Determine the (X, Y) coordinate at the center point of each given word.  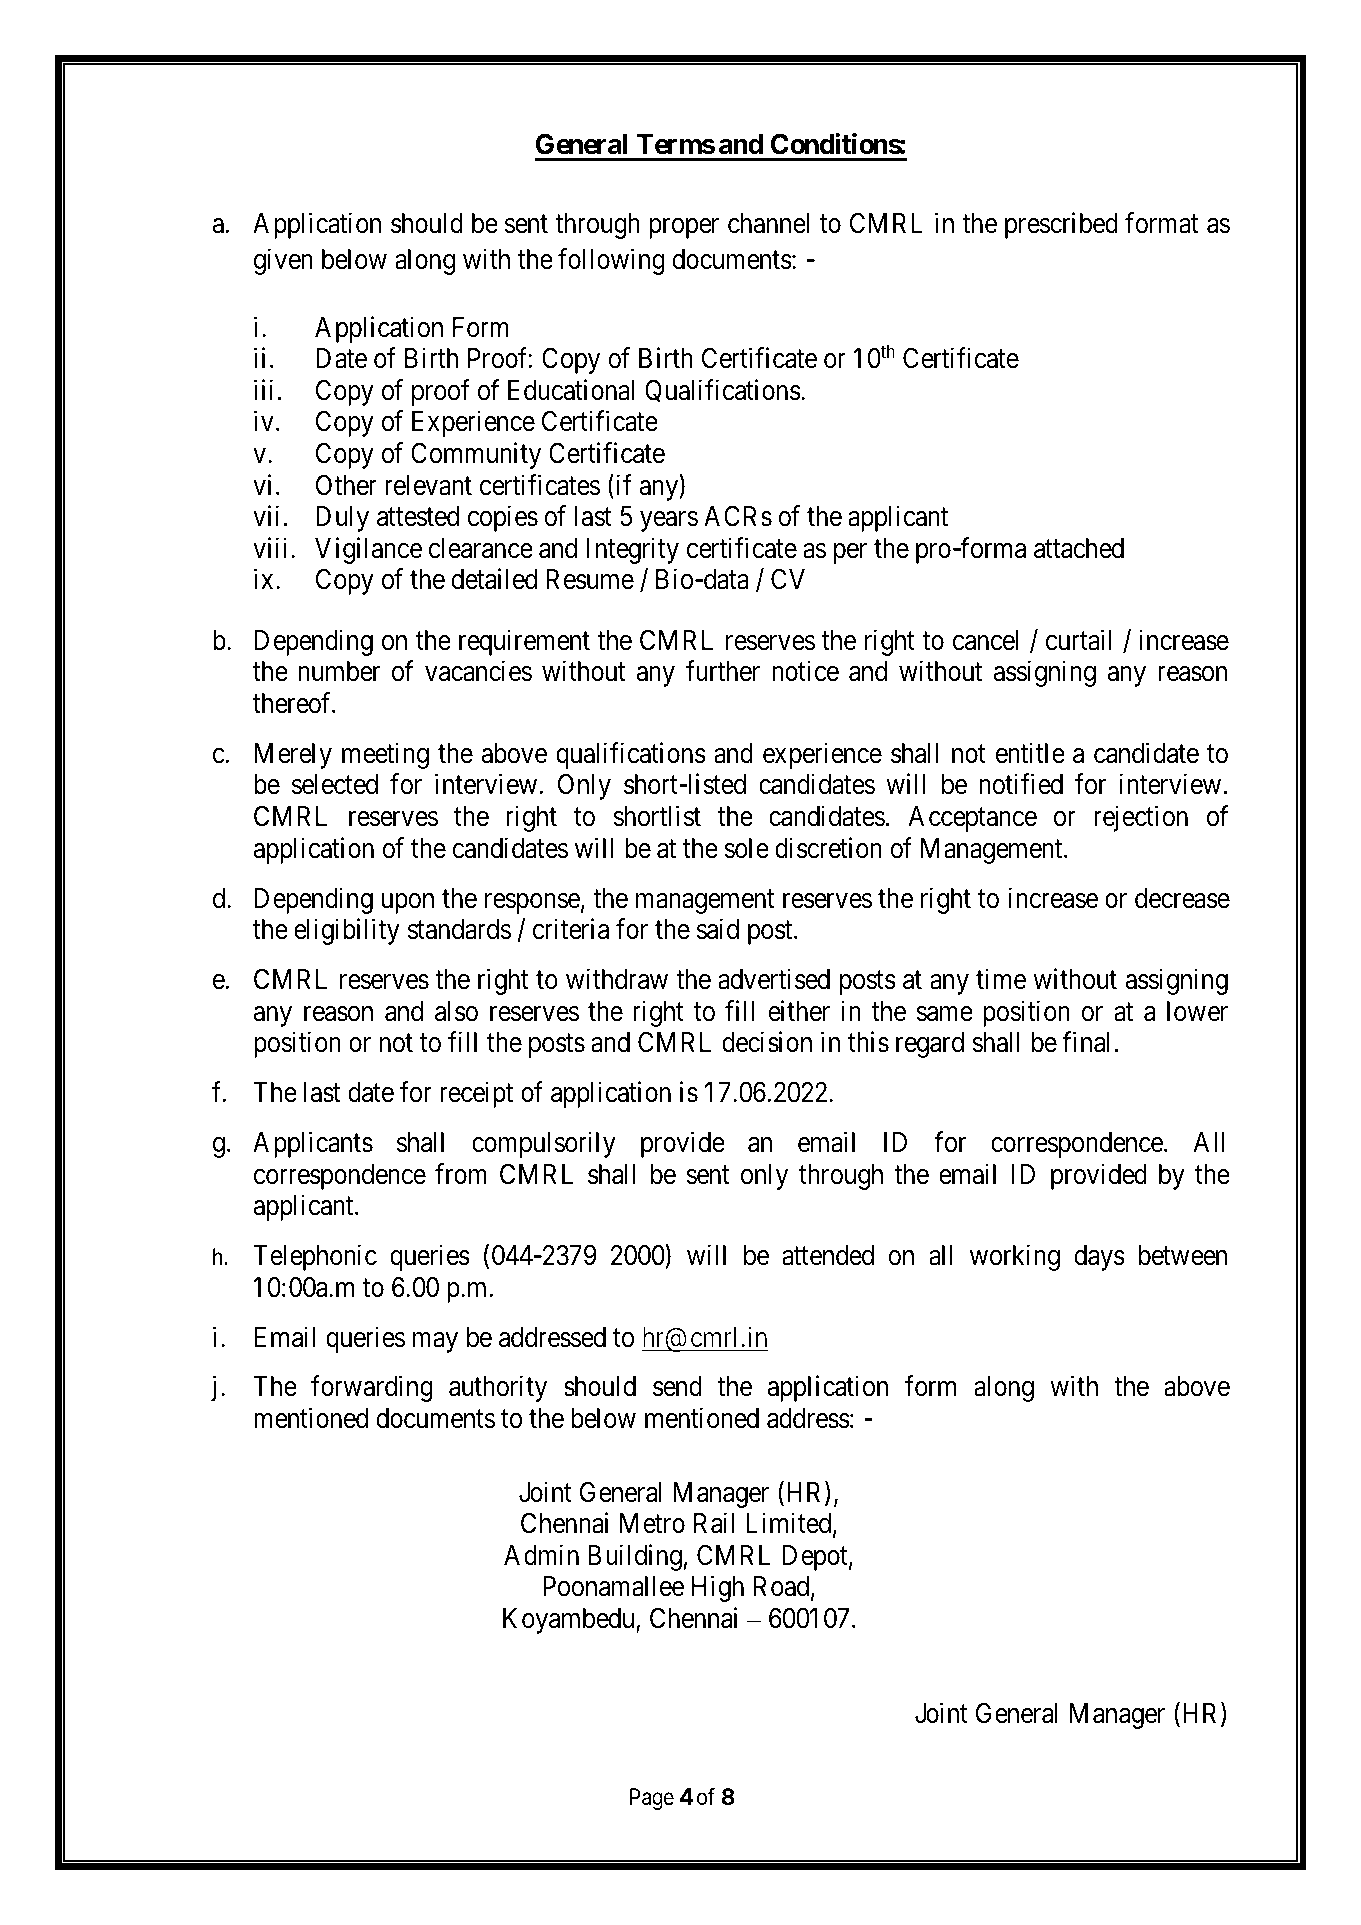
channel (768, 223)
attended (828, 1255)
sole (746, 848)
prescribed (1061, 225)
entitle (1030, 753)
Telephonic (315, 1257)
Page (652, 1799)
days (1099, 1258)
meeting (385, 755)
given (283, 262)
